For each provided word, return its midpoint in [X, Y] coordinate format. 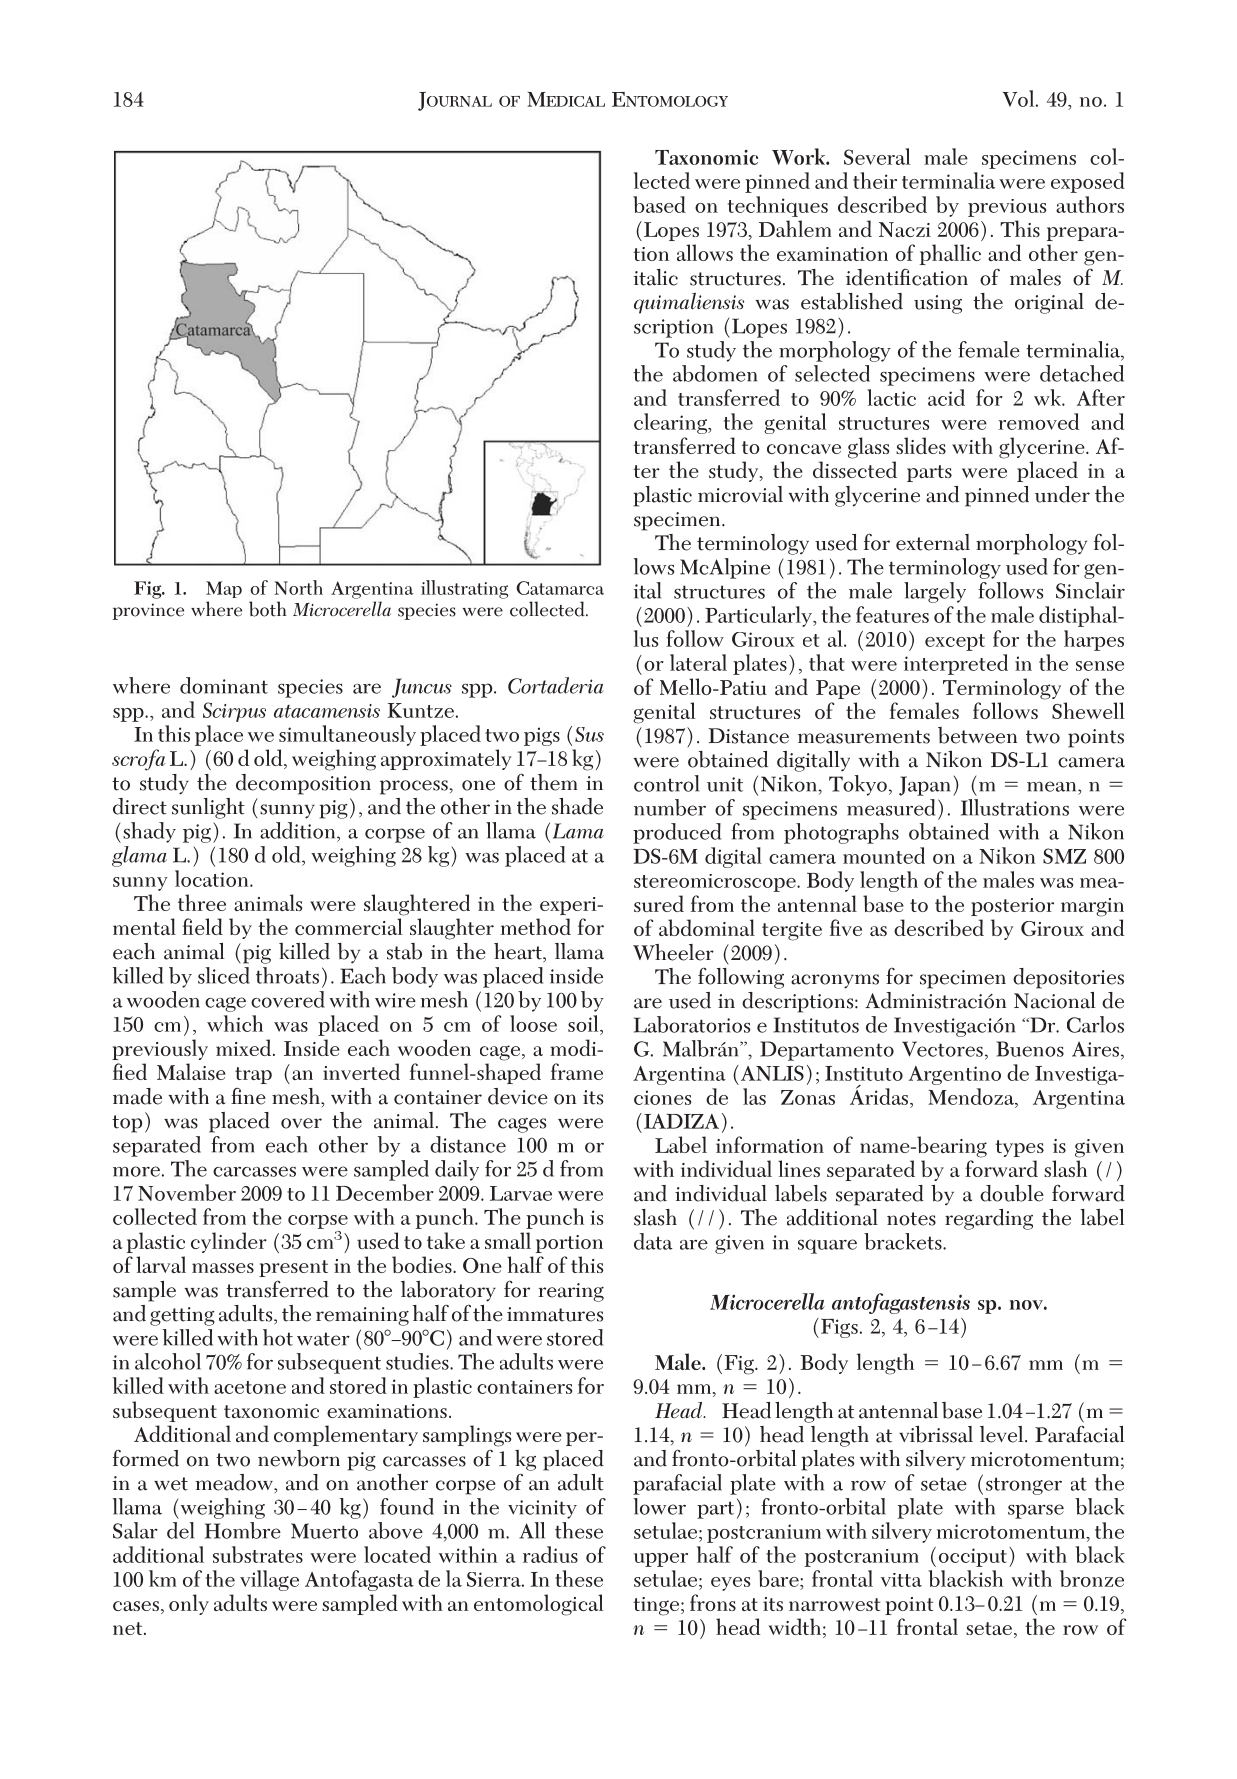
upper [661, 1560]
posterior [1012, 907]
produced [677, 833]
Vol [1020, 98]
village [269, 1580]
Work [799, 156]
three [202, 902]
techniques [778, 206]
